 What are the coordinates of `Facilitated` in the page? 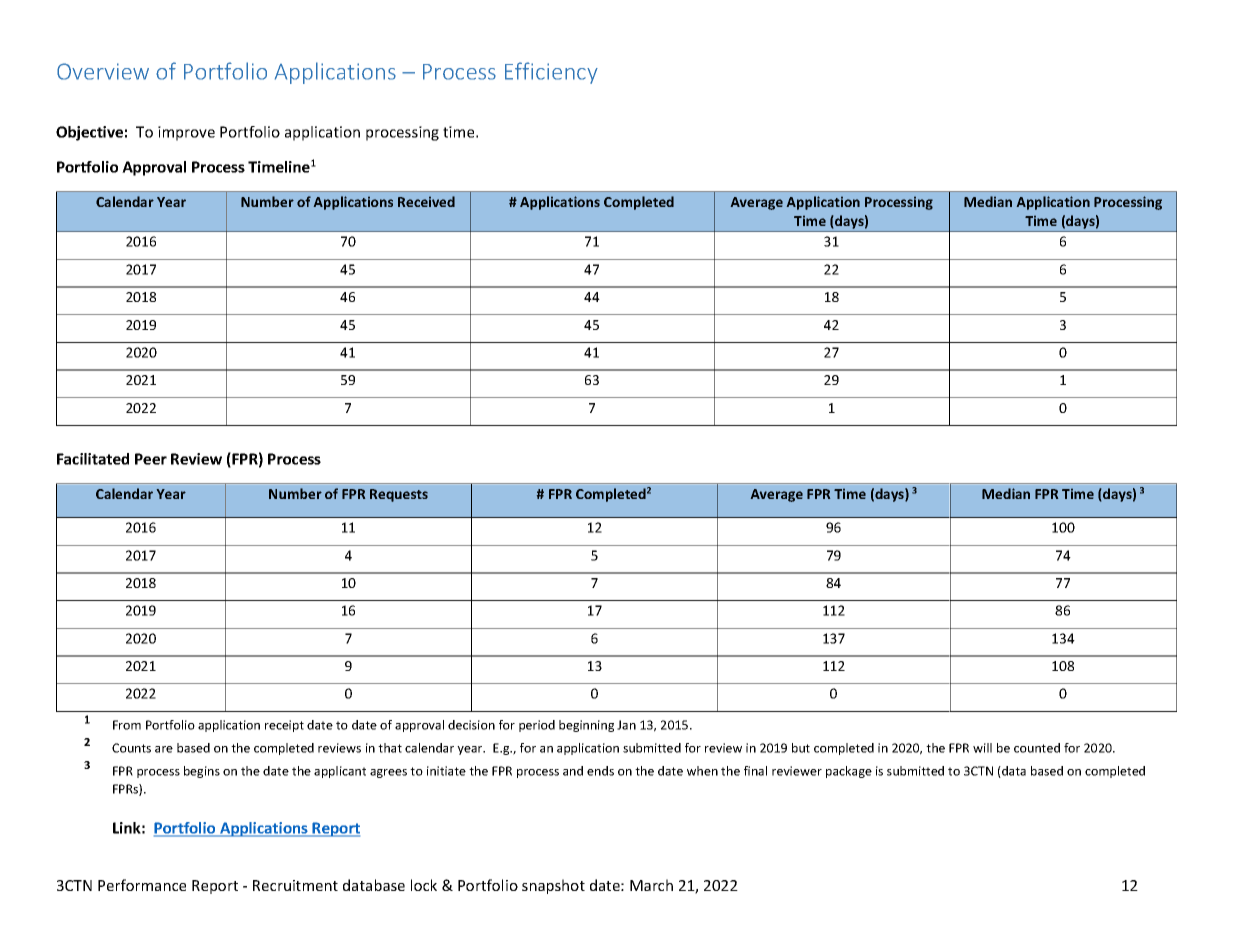 It's located at (93, 459).
